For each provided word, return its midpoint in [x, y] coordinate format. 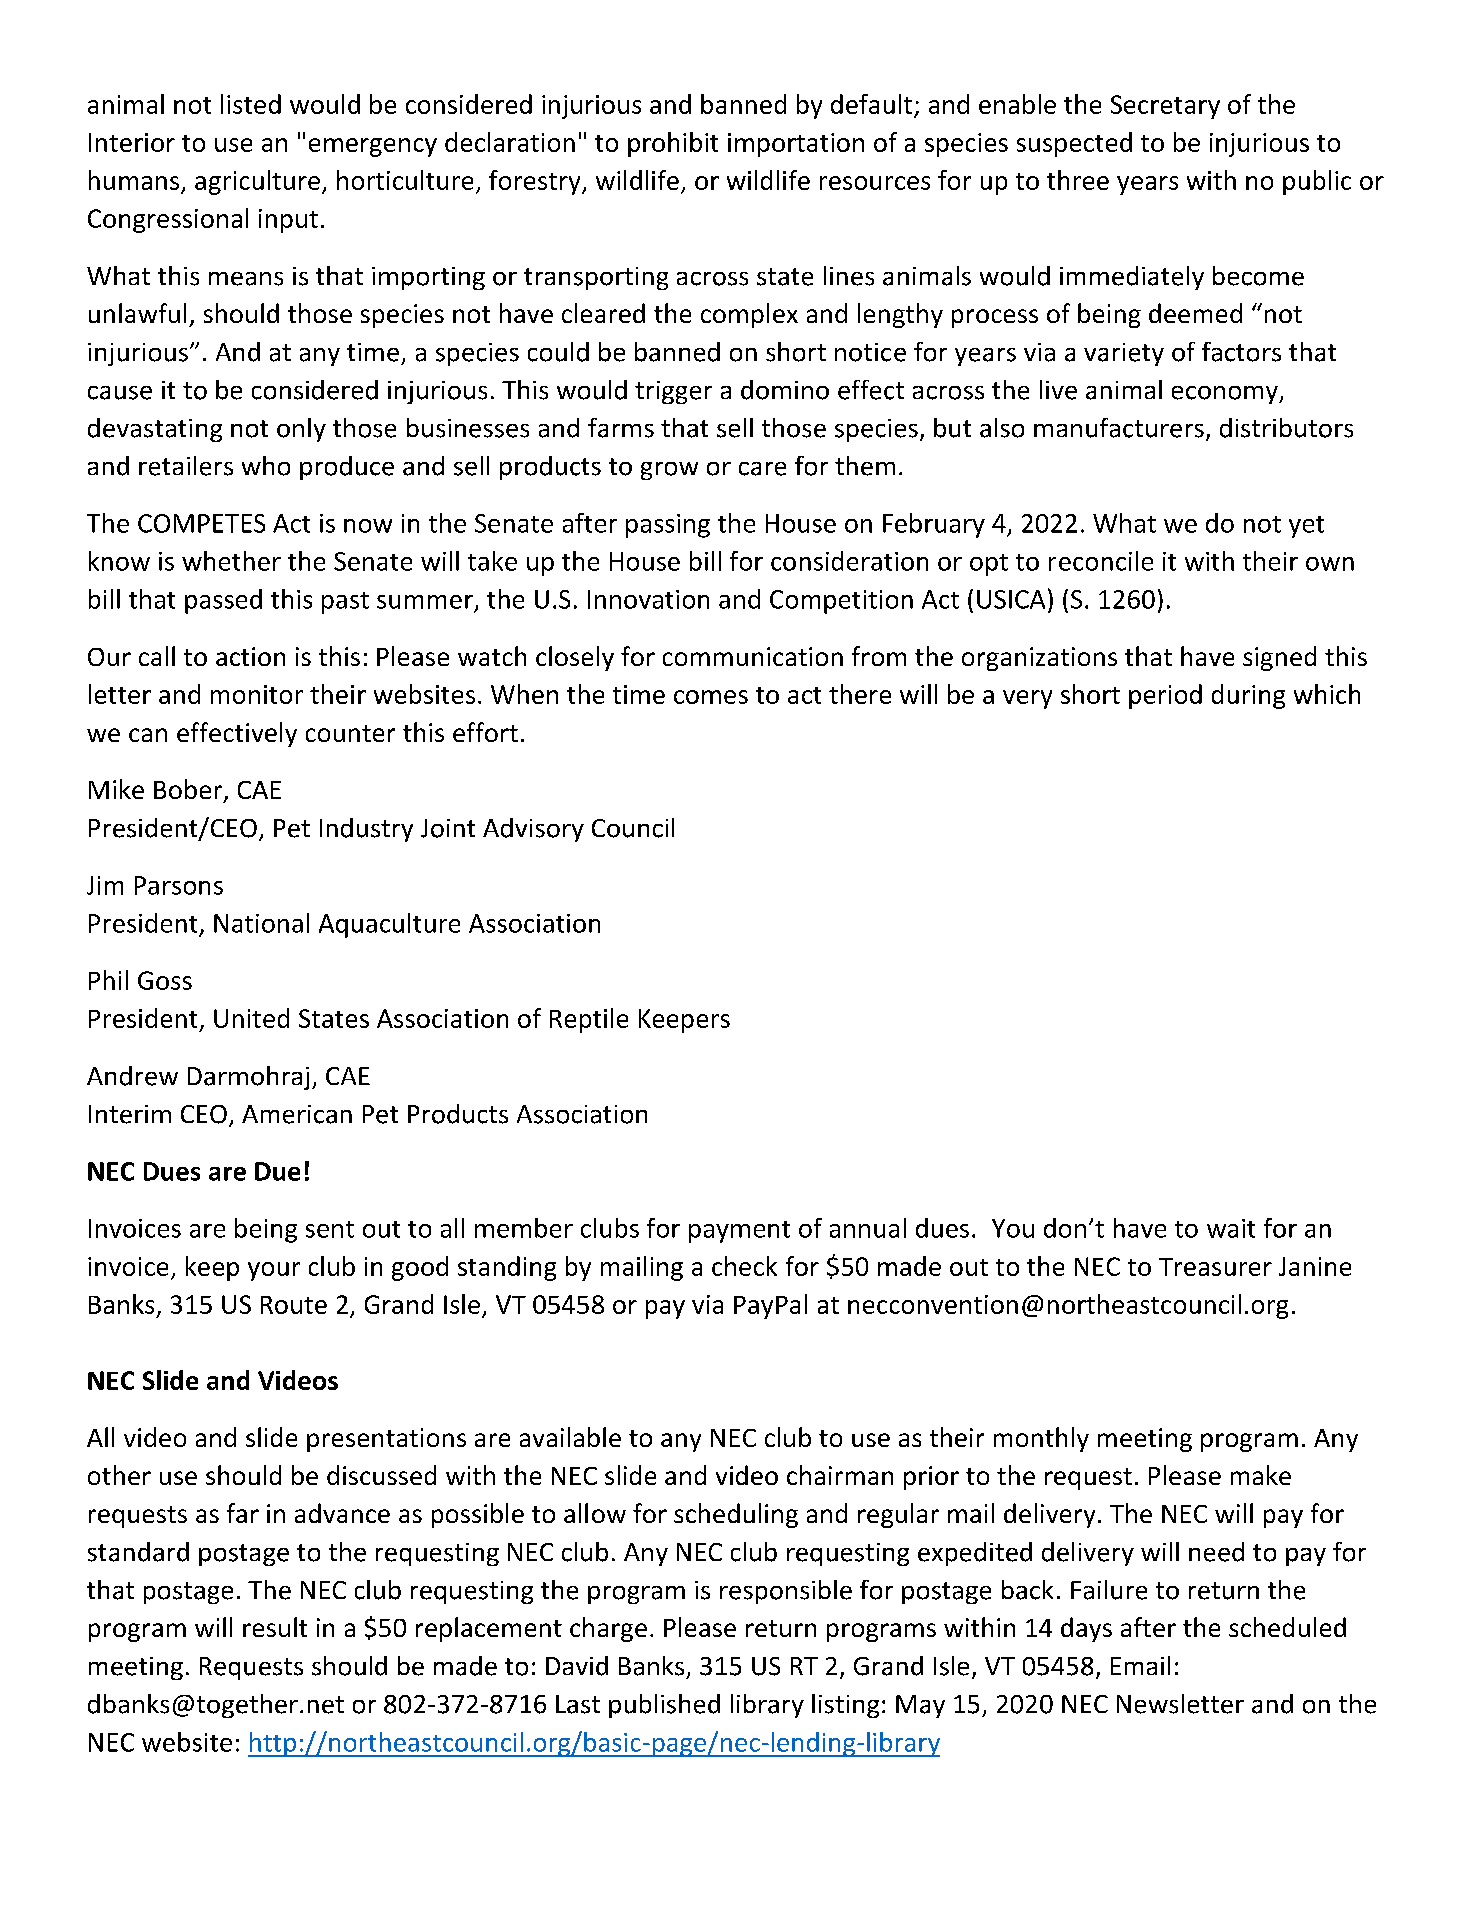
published [664, 1706]
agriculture [257, 182]
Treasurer [1215, 1267]
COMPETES [201, 523]
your [274, 1271]
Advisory [533, 830]
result [275, 1627]
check [744, 1266]
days [1086, 1629]
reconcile [1101, 561]
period [1165, 696]
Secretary [1165, 107]
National [261, 923]
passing [668, 526]
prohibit [673, 144]
